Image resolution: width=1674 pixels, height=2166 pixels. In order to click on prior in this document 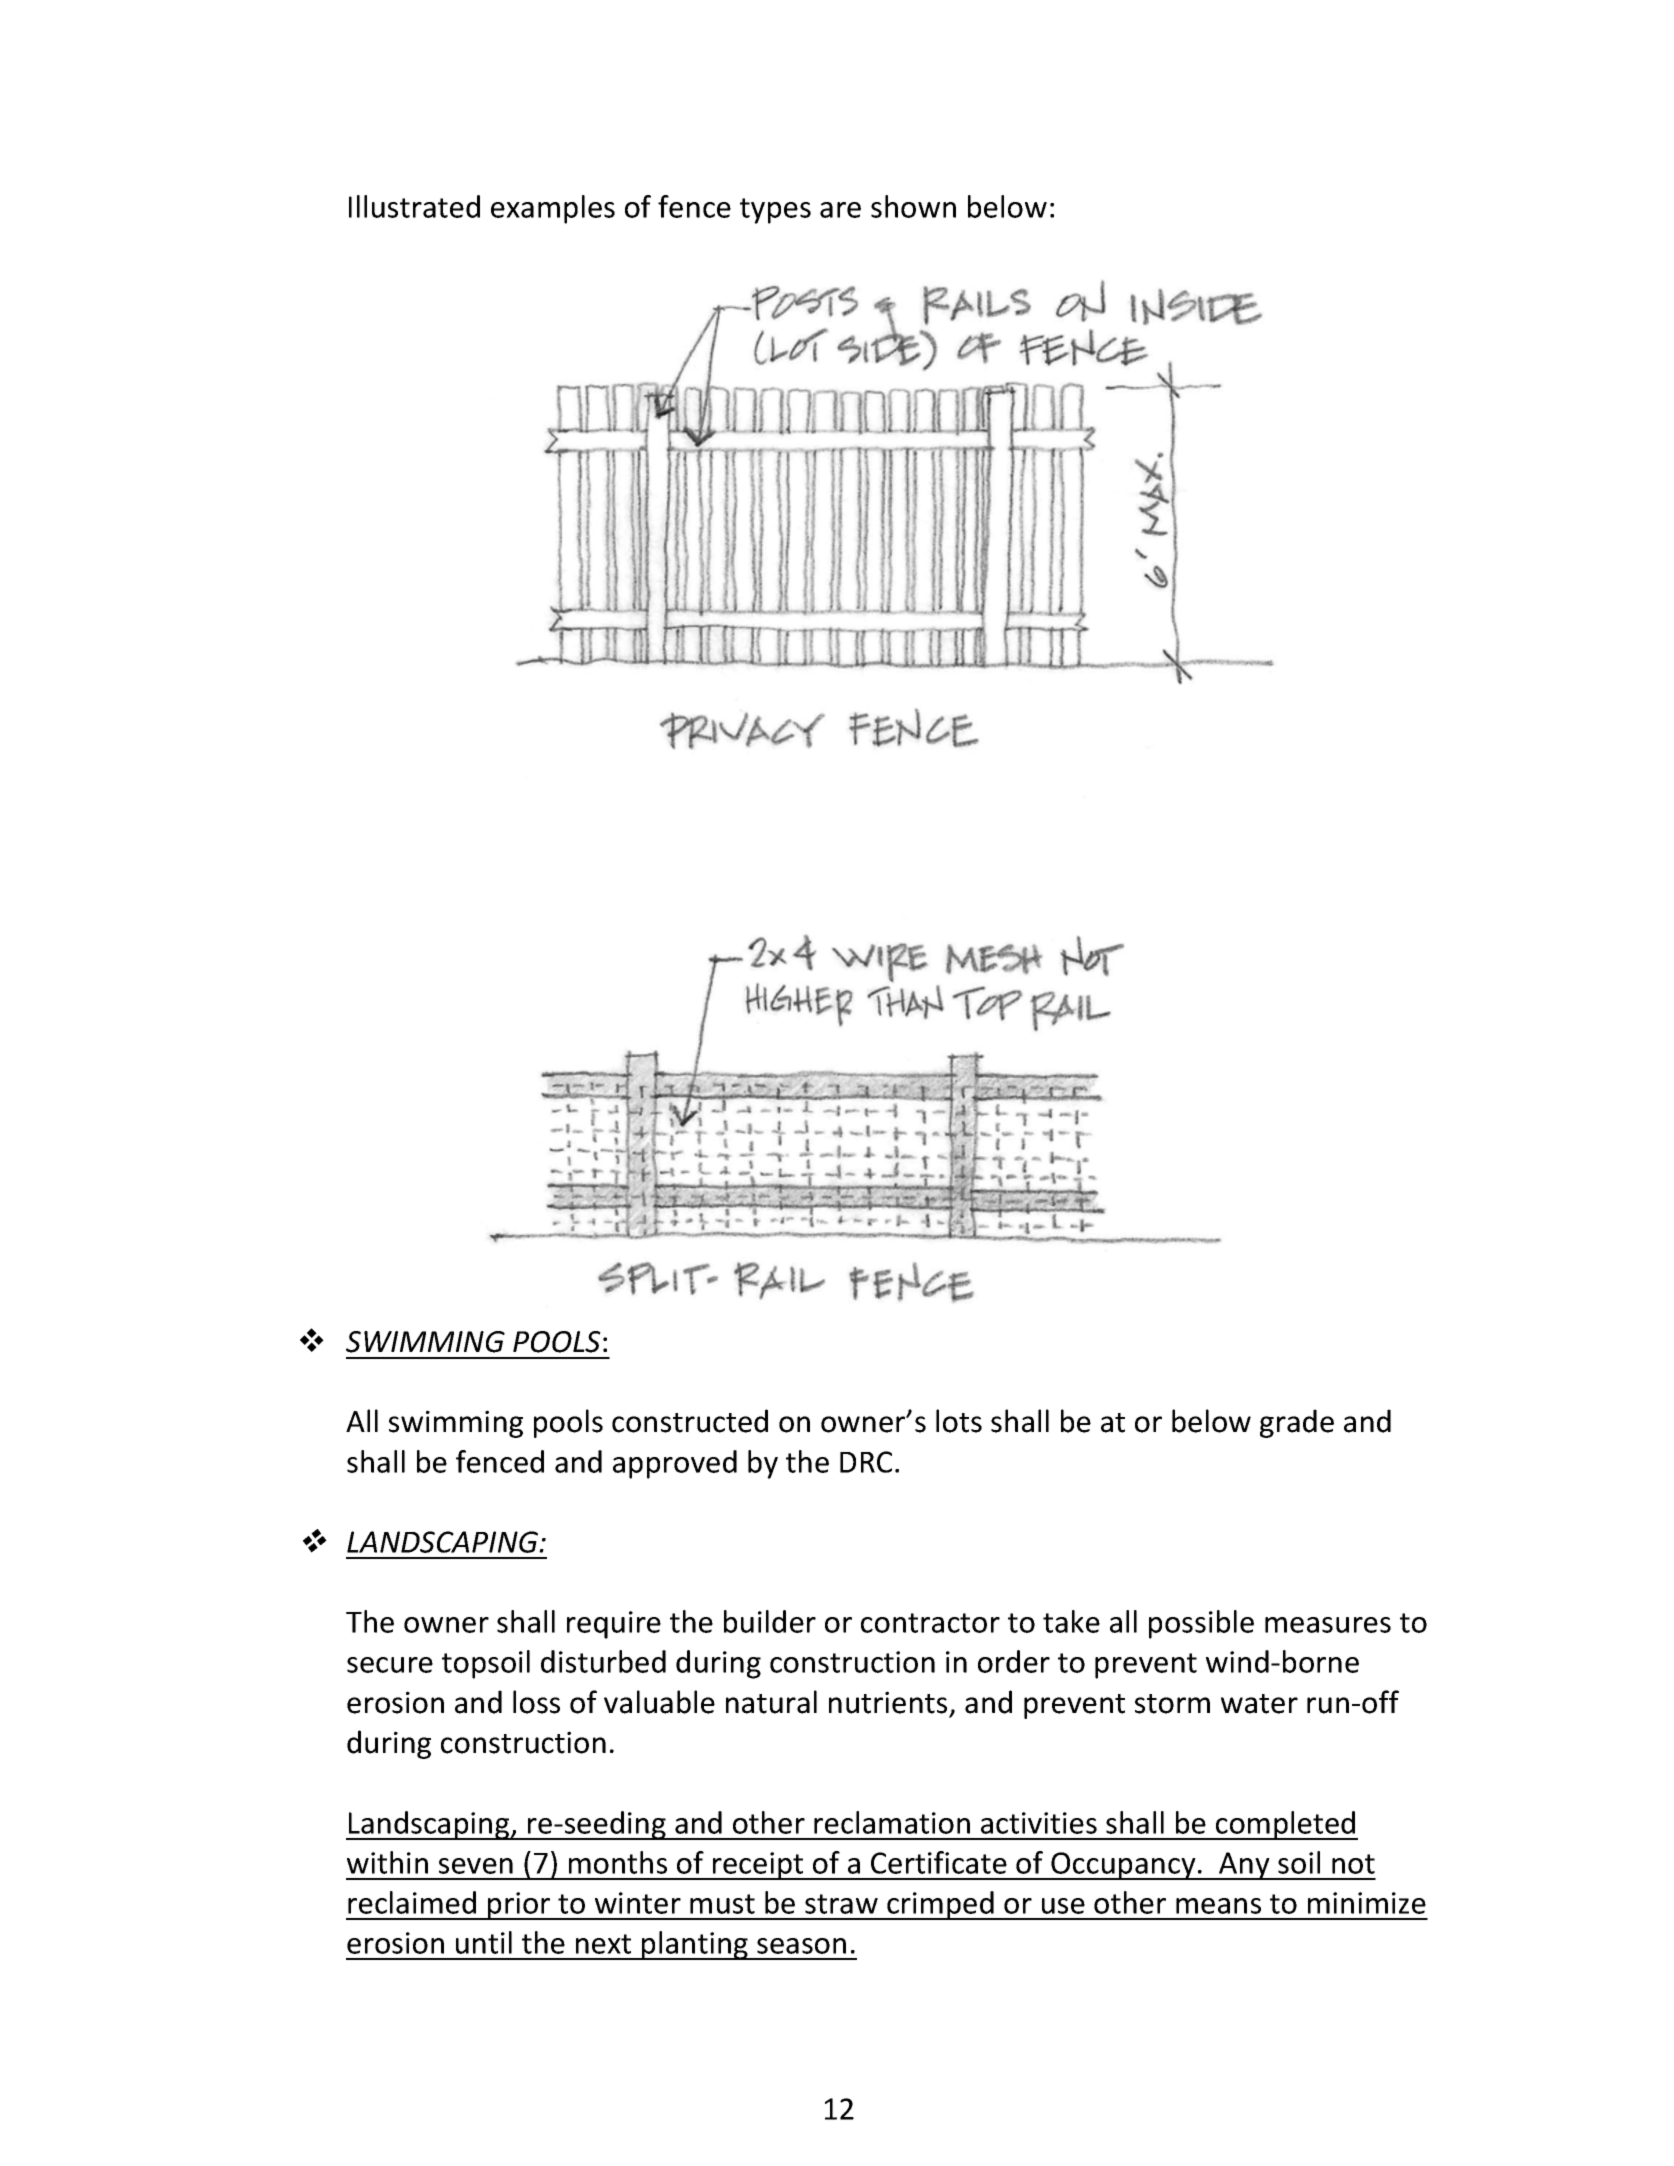, I will do `click(519, 1906)`.
